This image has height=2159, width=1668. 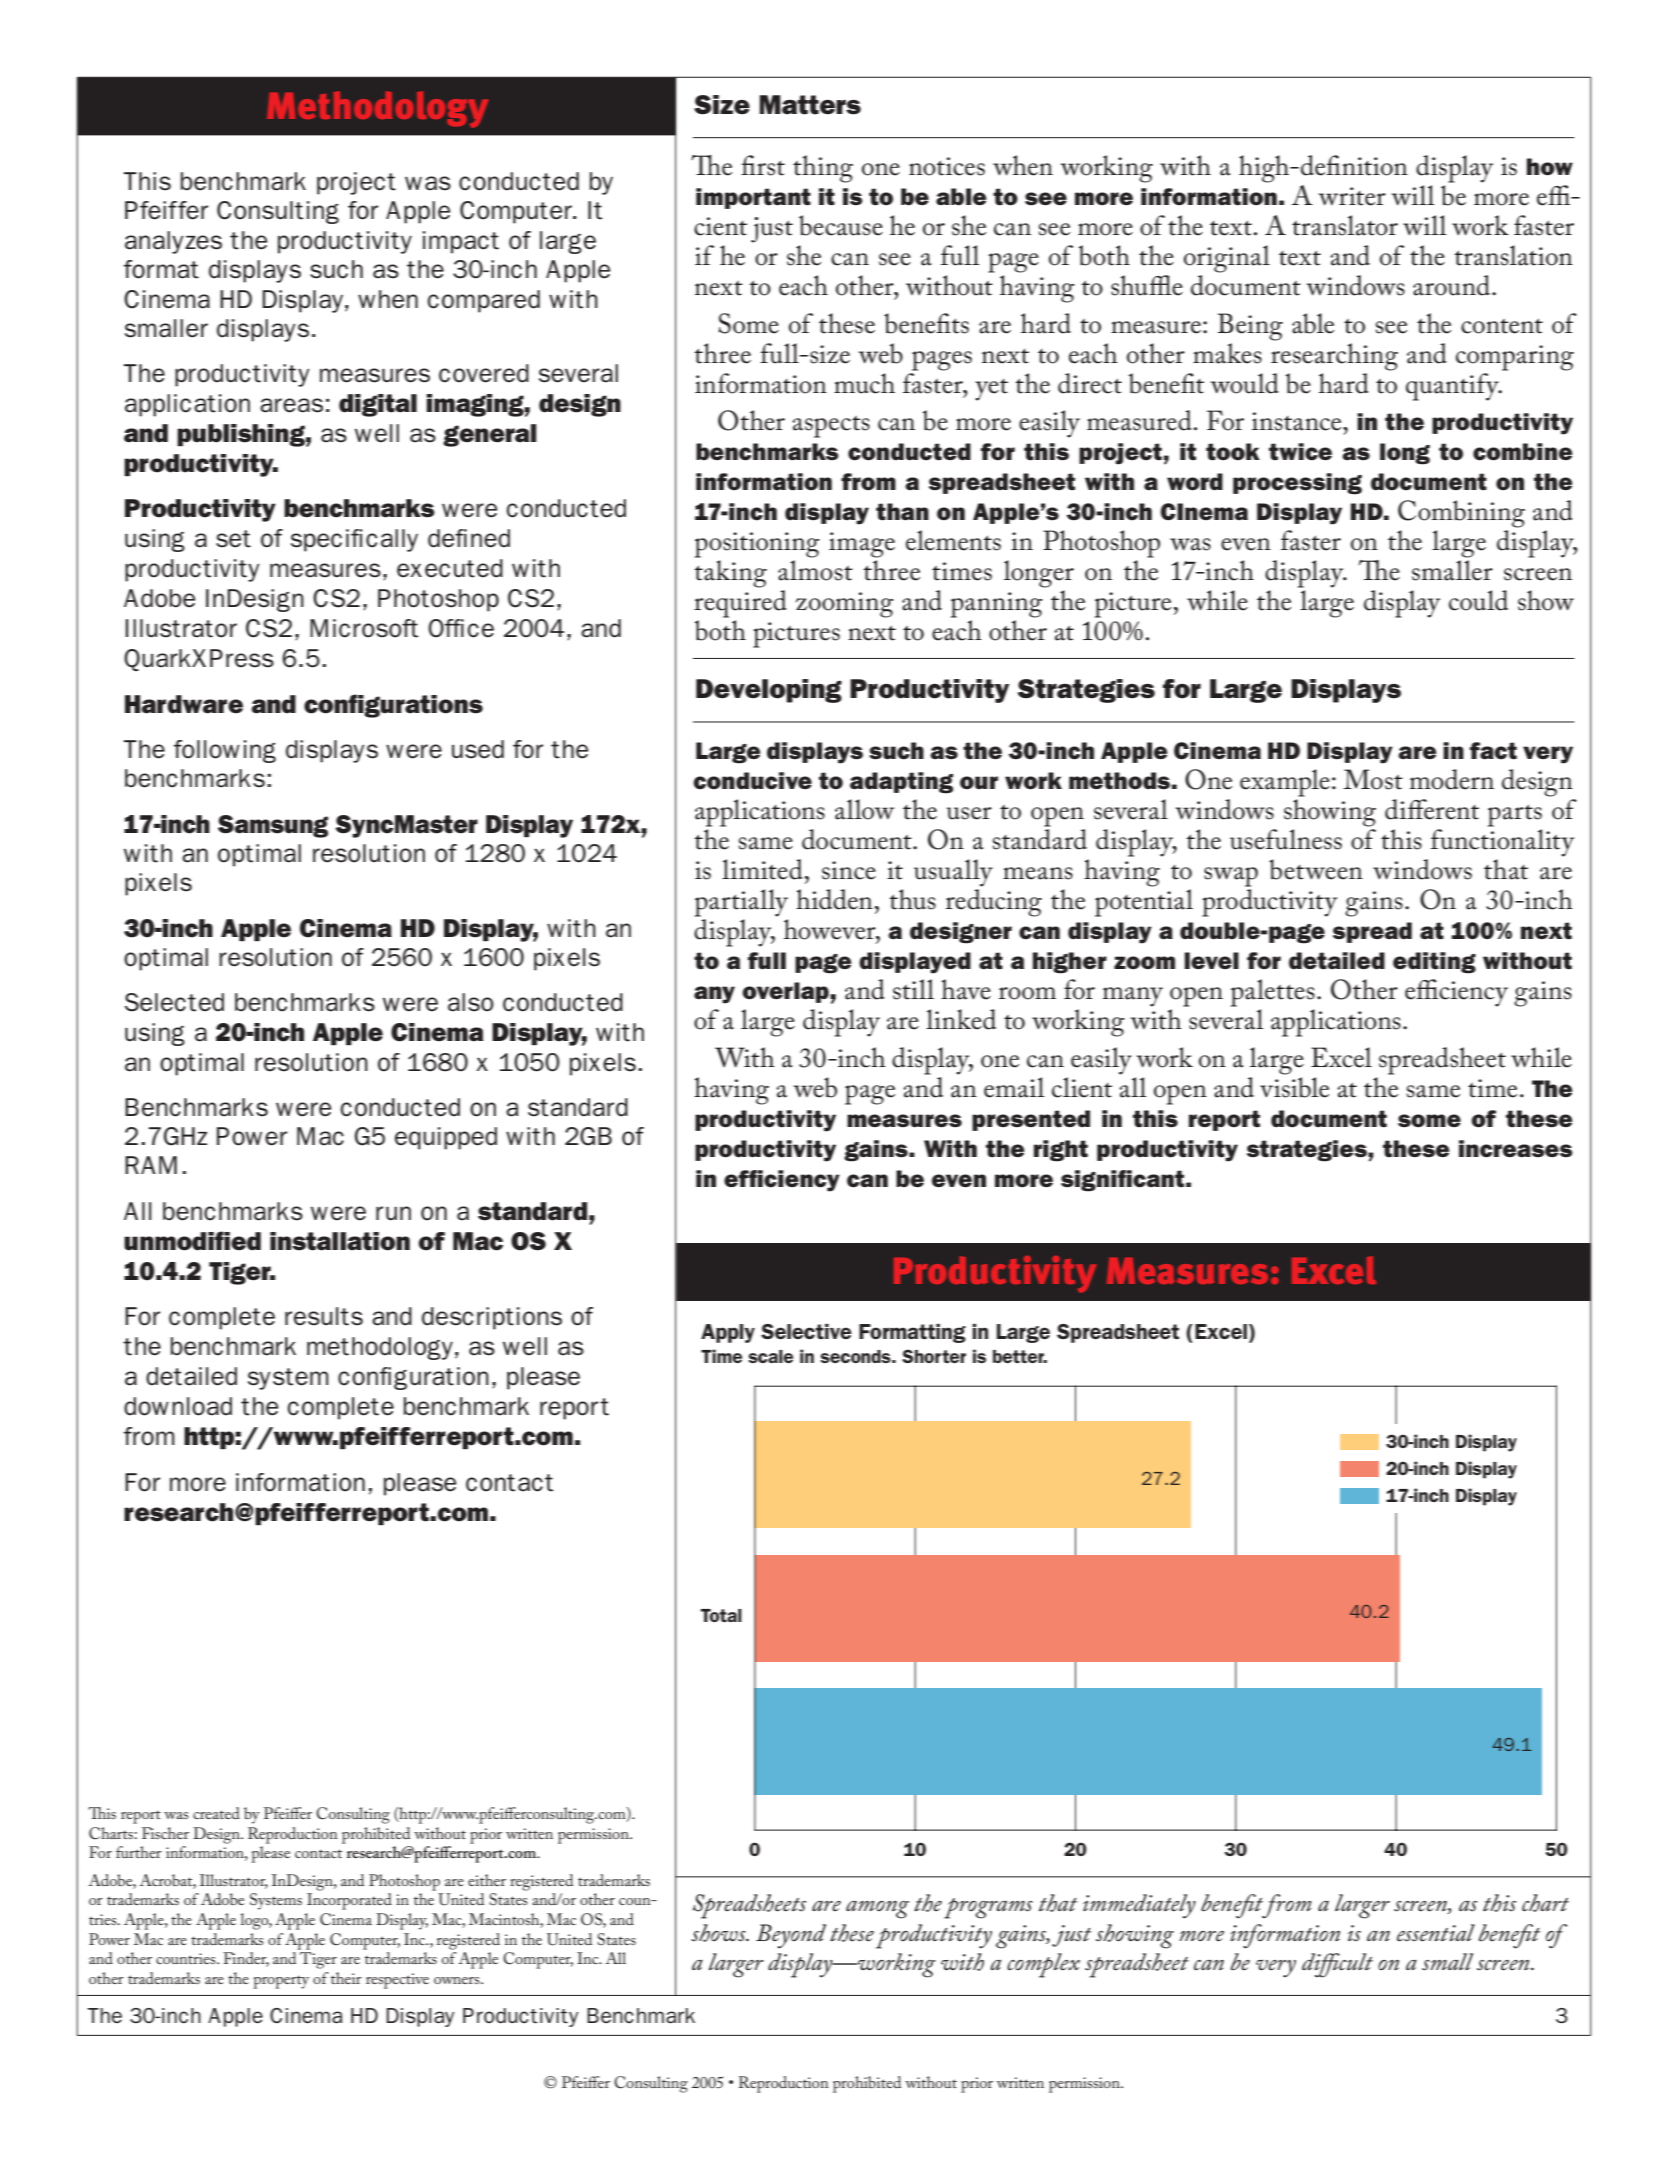 What do you see at coordinates (273, 826) in the image?
I see `Samsung` at bounding box center [273, 826].
